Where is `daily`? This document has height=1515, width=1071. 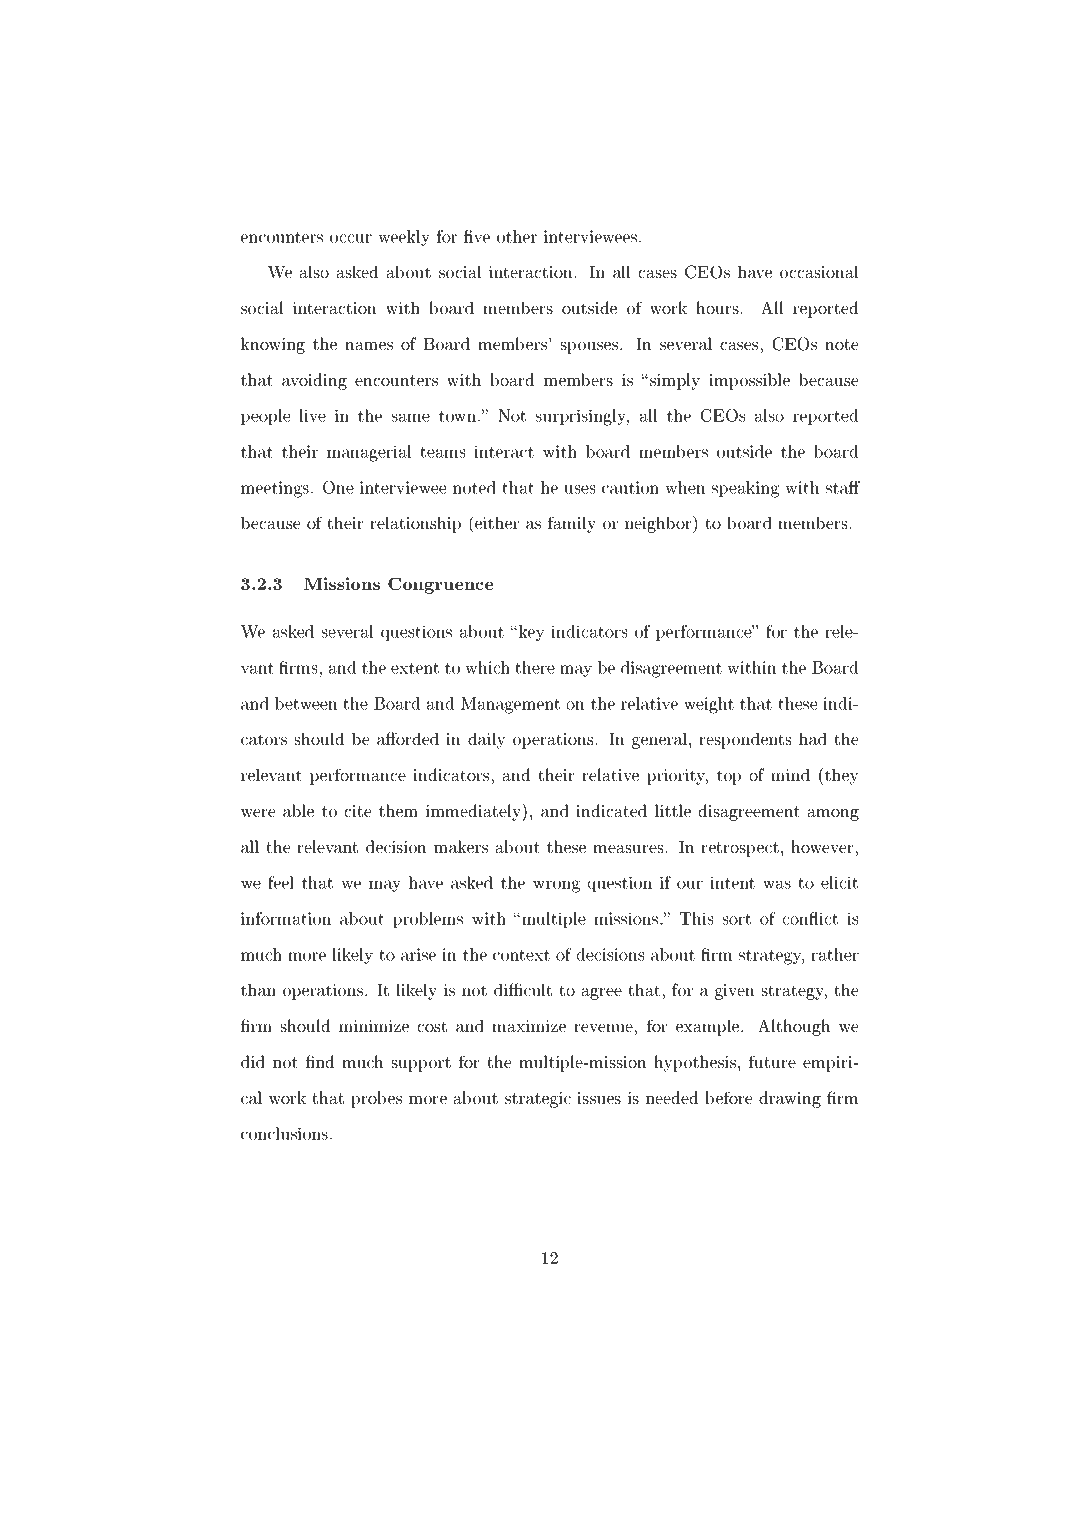 daily is located at coordinates (486, 741).
